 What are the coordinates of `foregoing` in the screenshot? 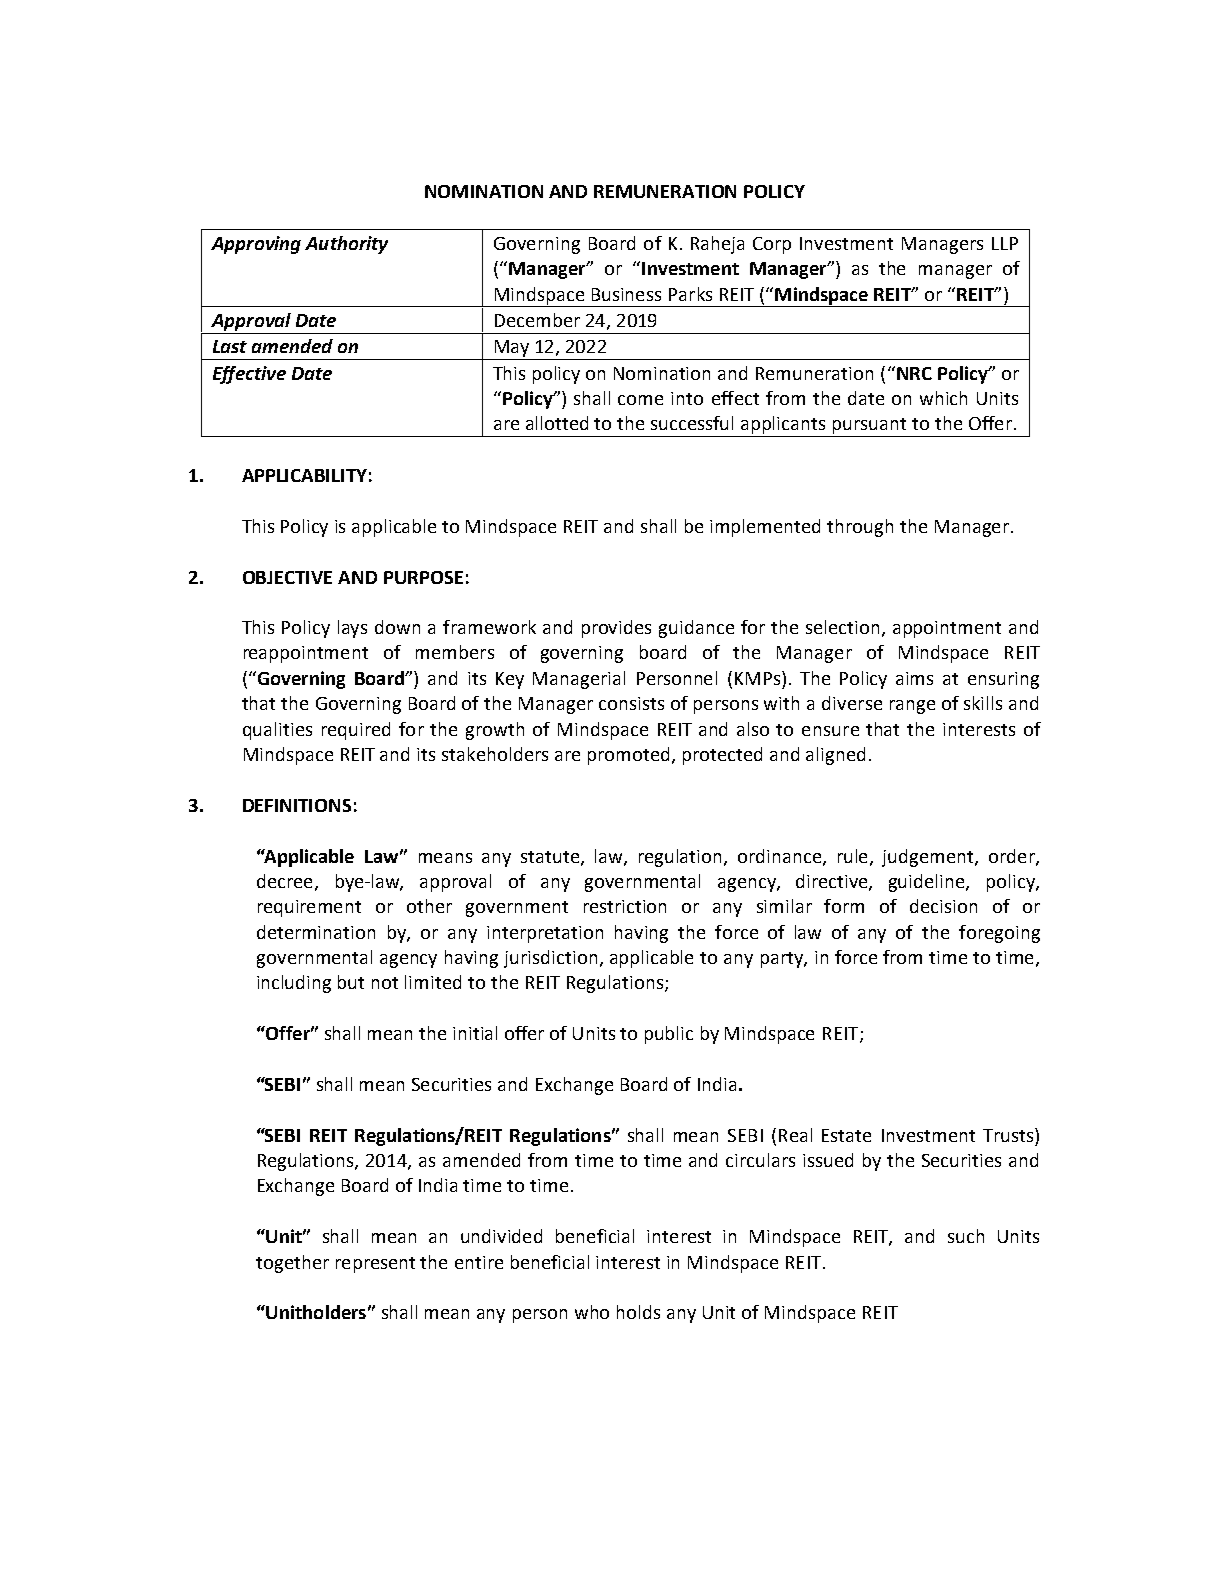 It's located at (999, 934).
